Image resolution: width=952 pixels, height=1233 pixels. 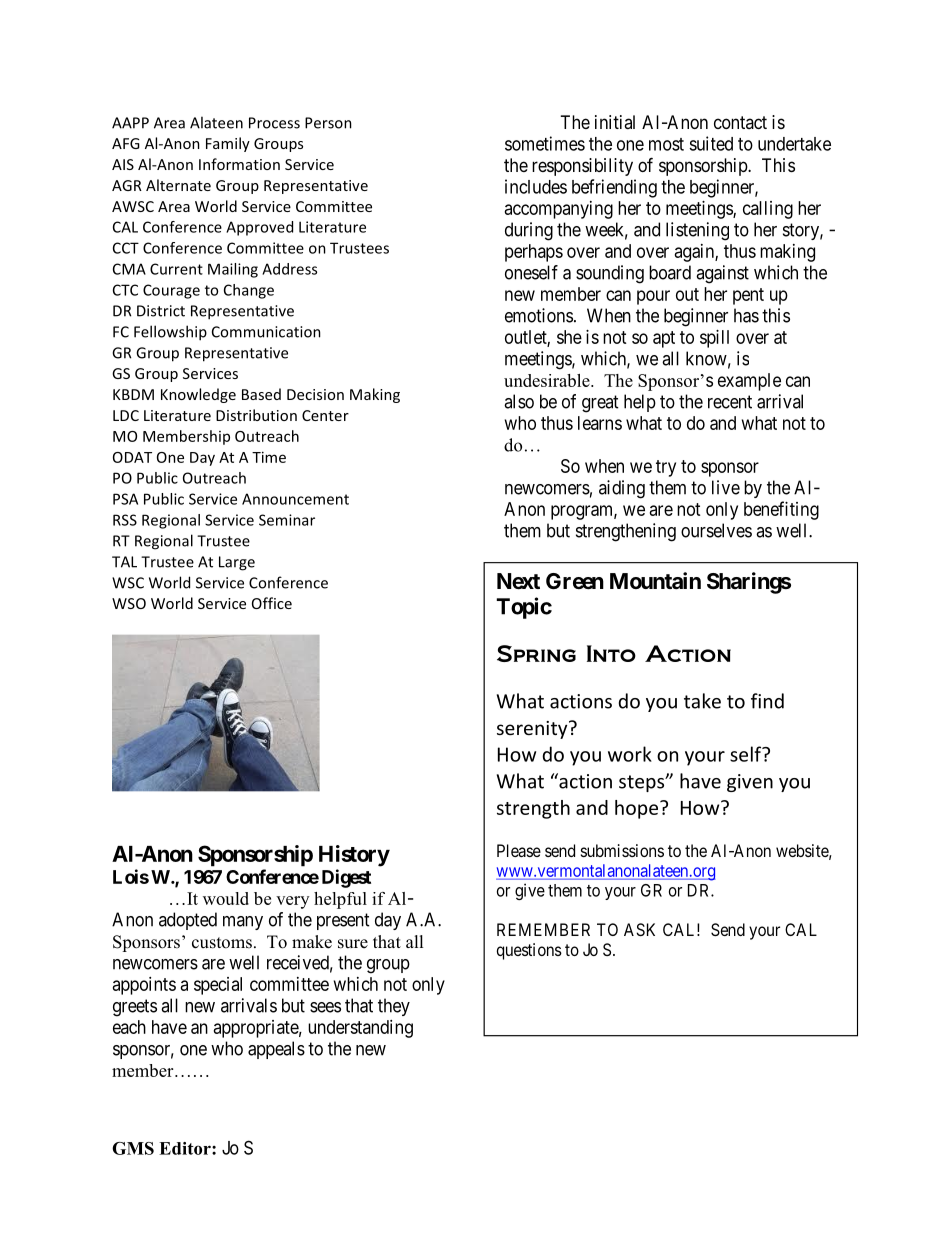 I want to click on Mountain, so click(x=655, y=581).
